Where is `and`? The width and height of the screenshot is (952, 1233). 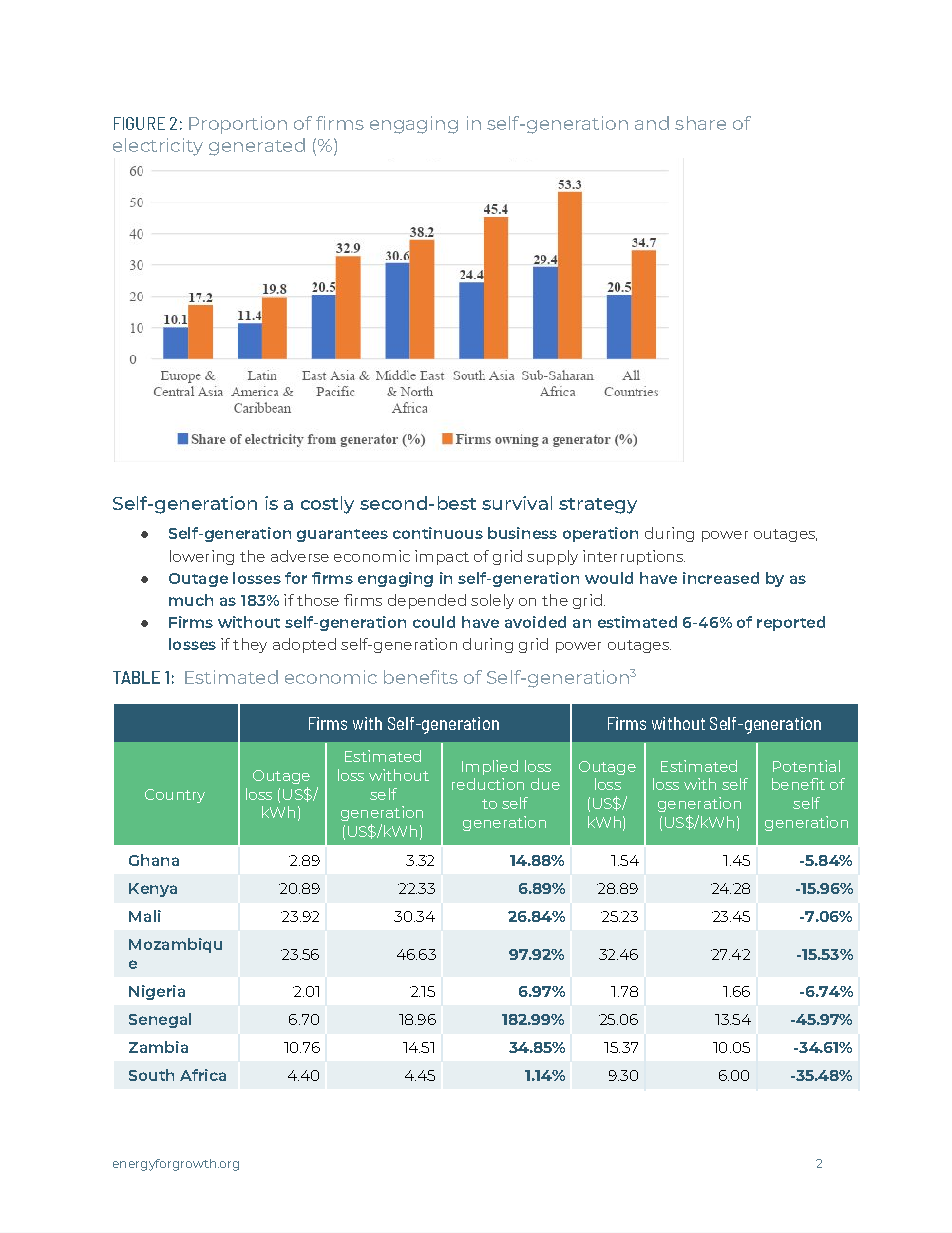 and is located at coordinates (652, 123).
